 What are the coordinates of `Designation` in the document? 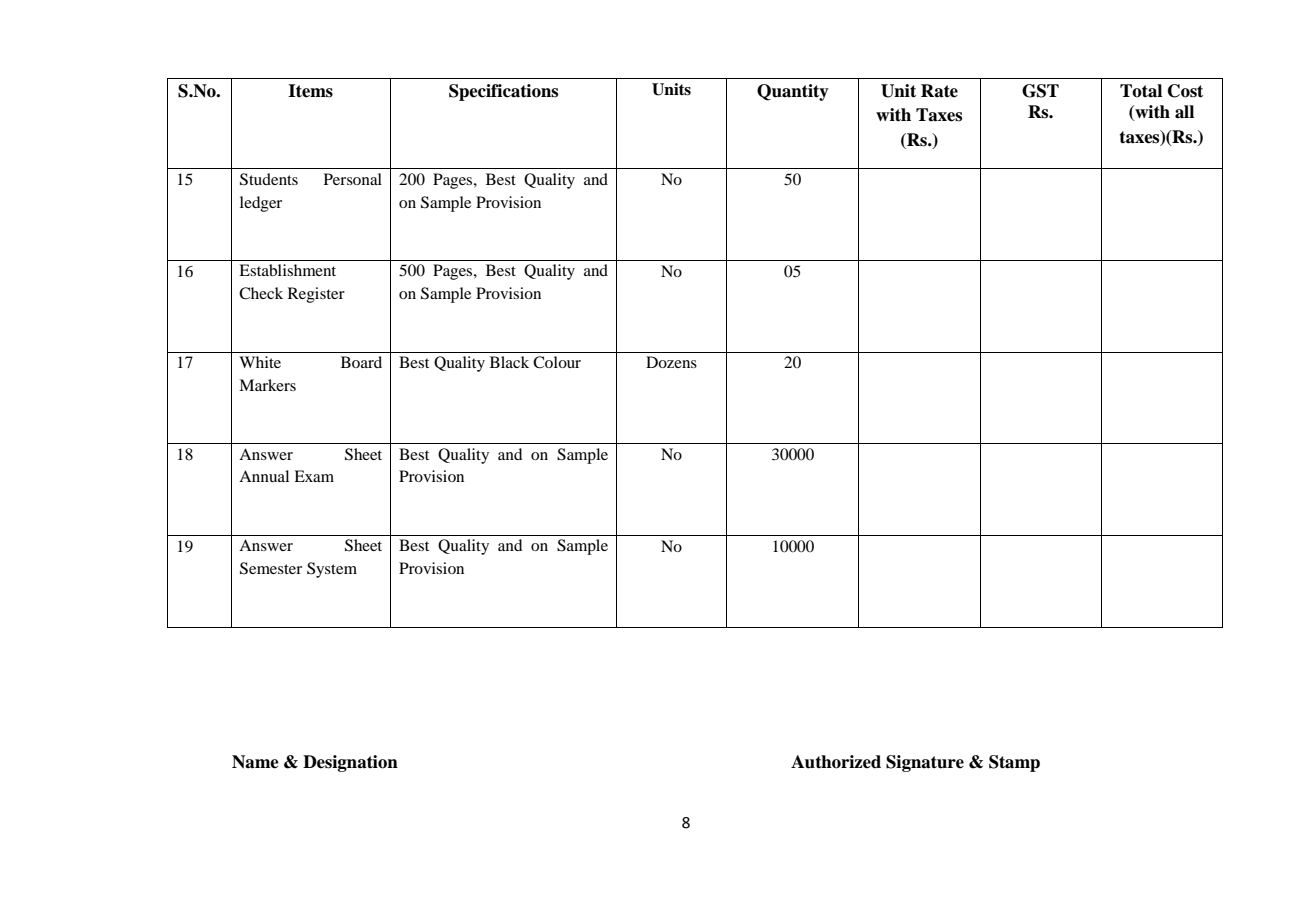 It's located at (350, 763).
